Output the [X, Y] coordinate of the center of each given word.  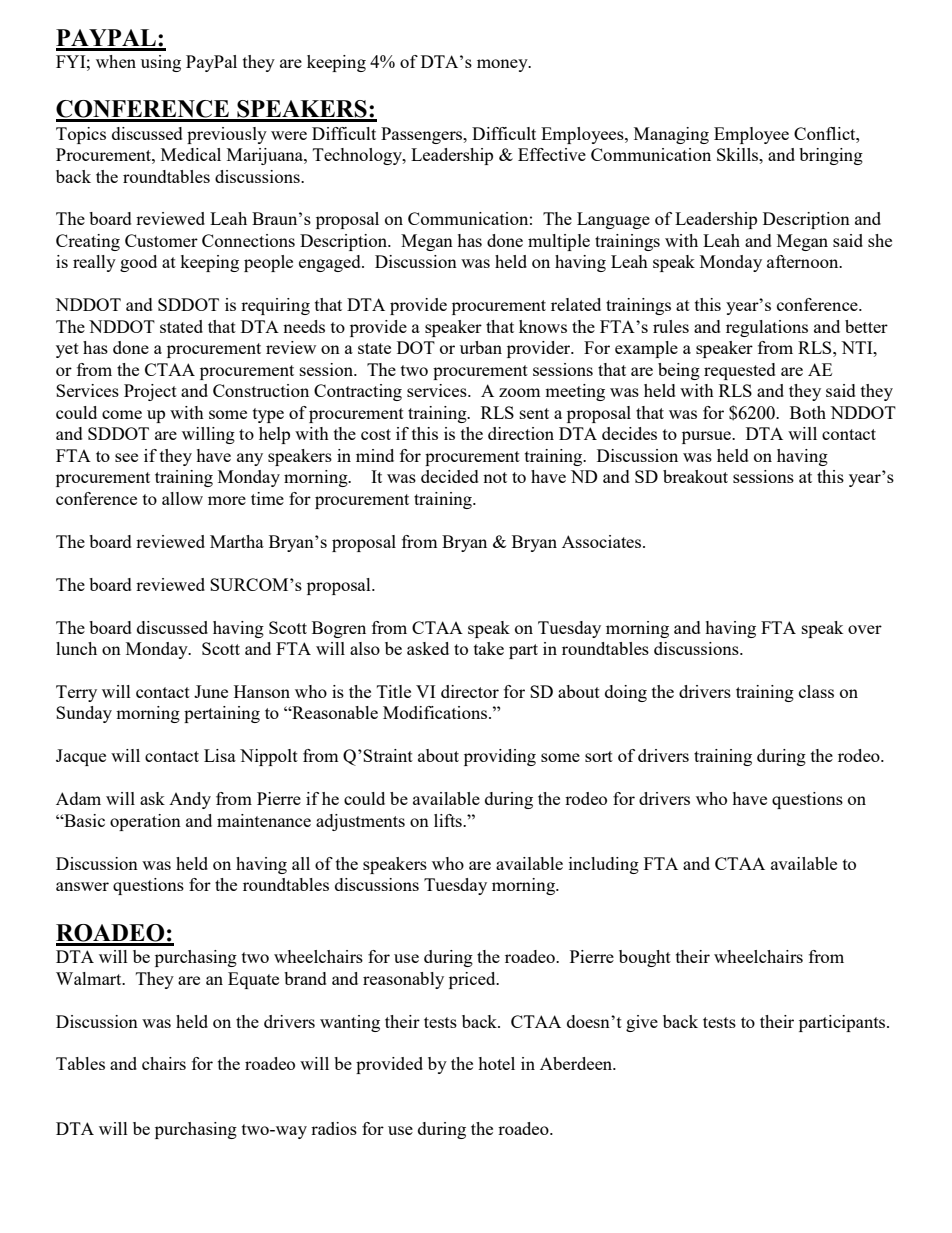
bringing [831, 156]
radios [334, 1128]
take [489, 648]
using [161, 63]
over [865, 629]
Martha [237, 541]
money [503, 65]
